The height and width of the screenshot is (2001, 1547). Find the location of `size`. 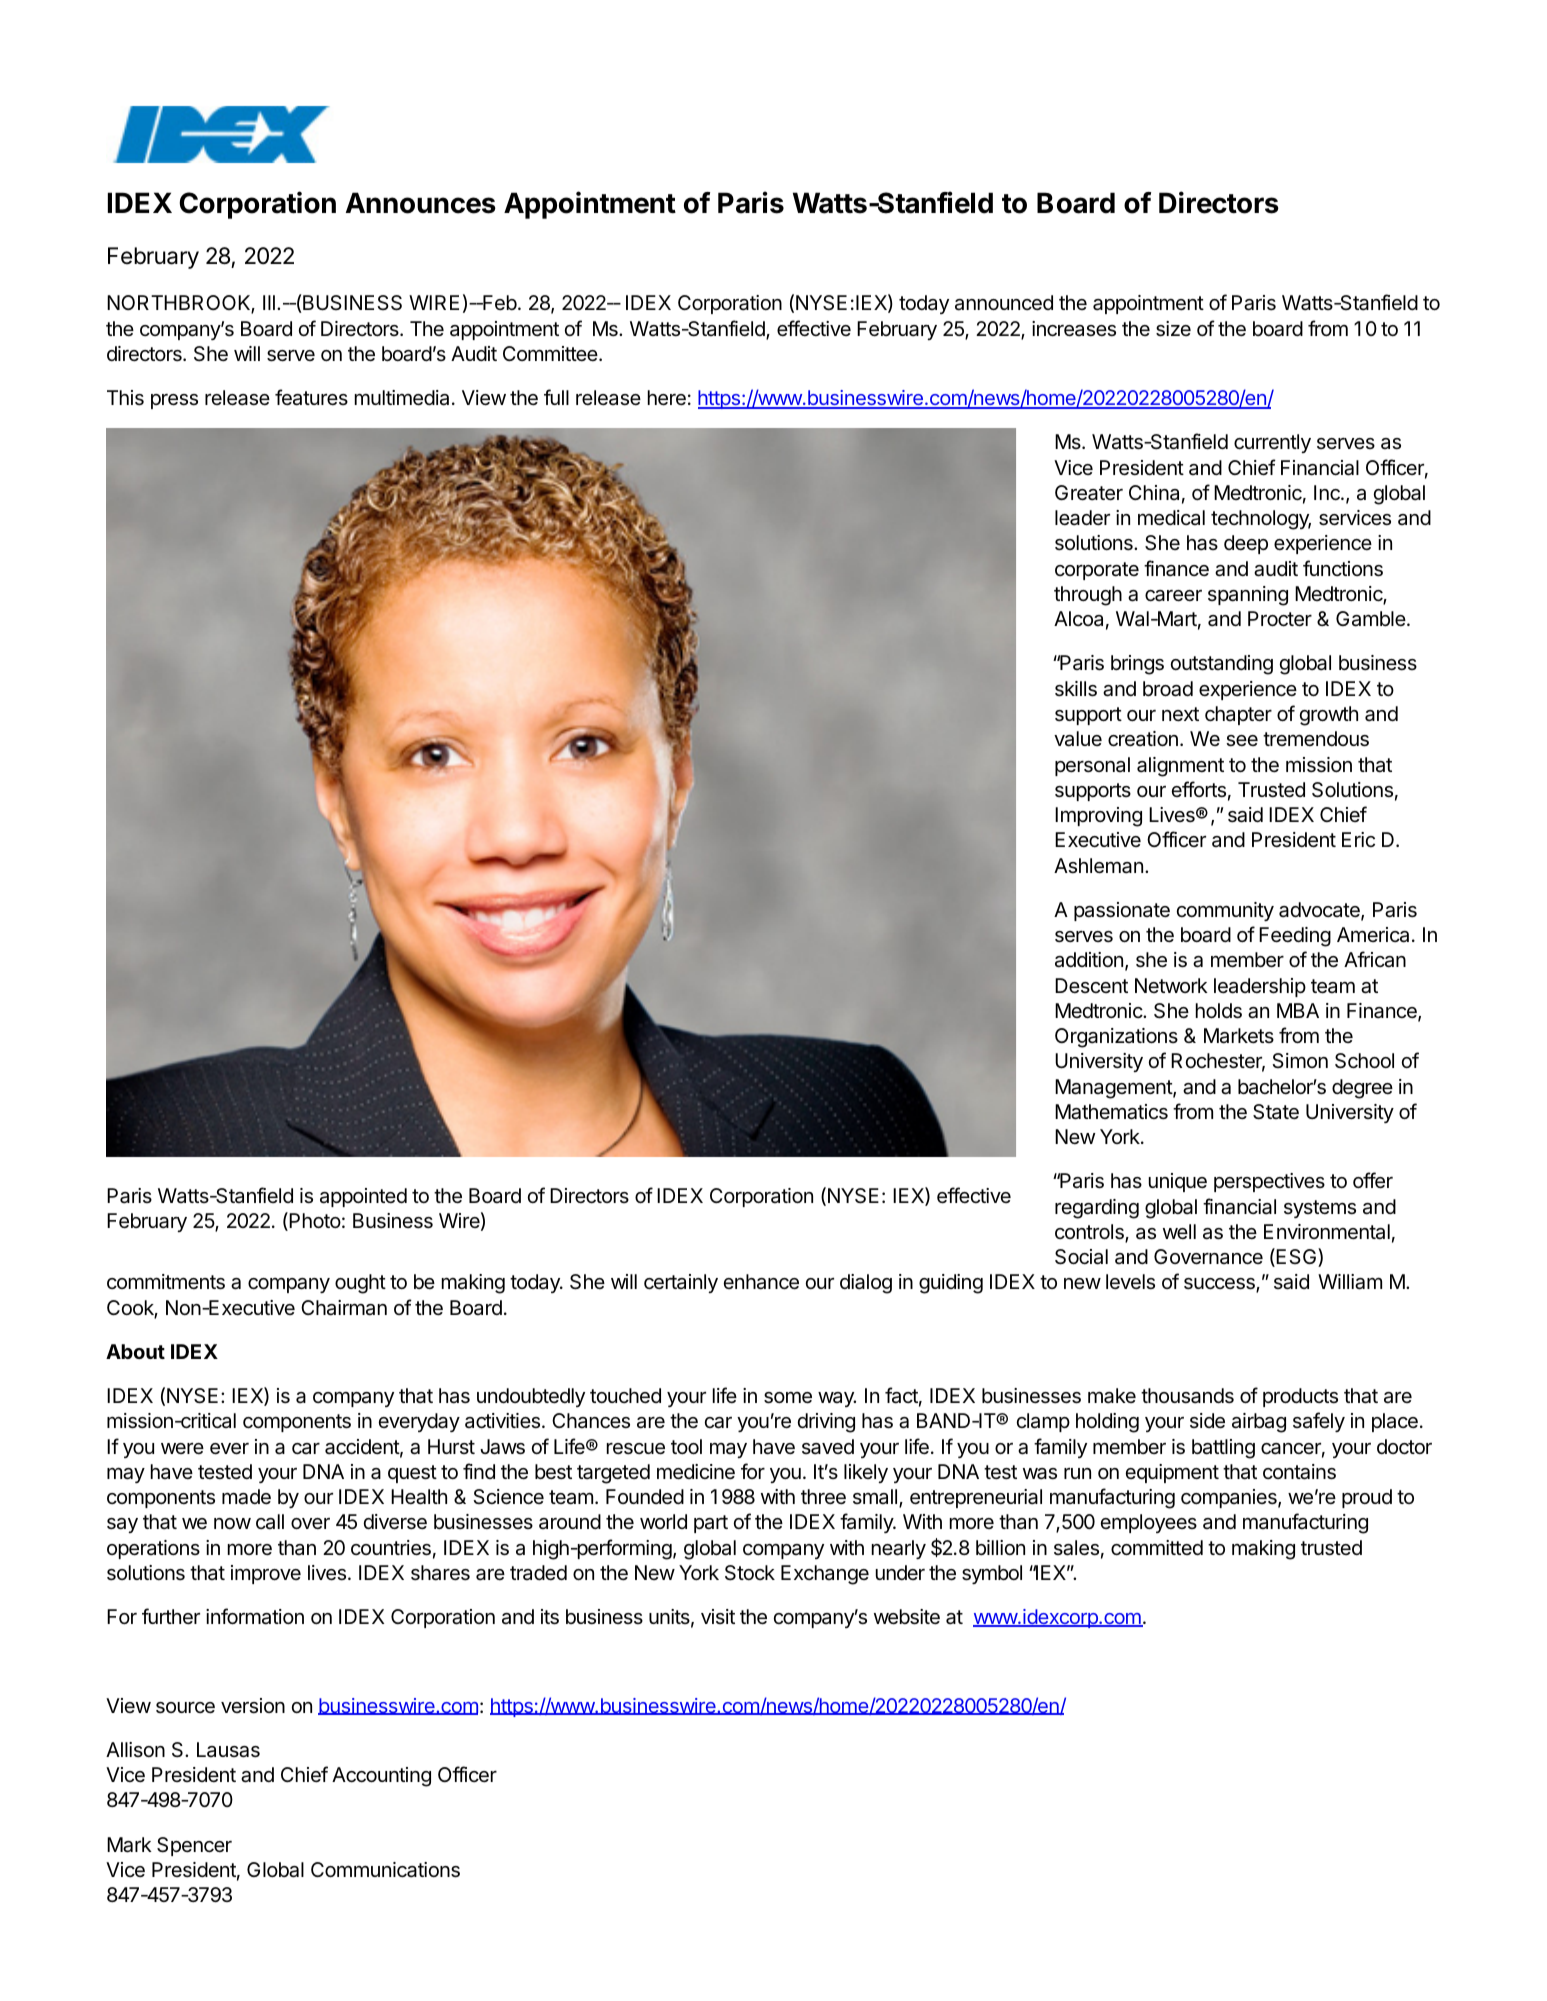

size is located at coordinates (1173, 329).
